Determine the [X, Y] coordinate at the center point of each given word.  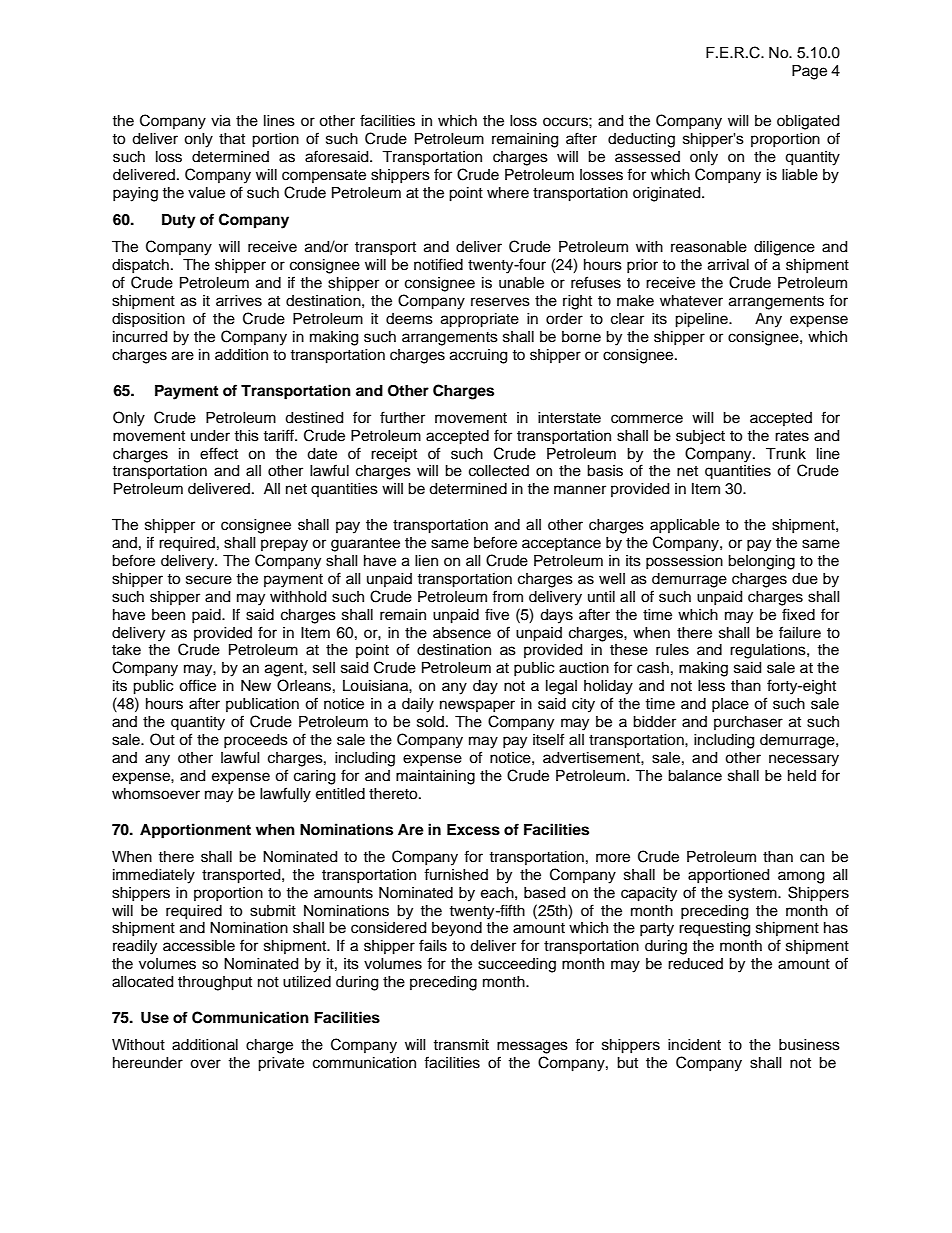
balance [695, 776]
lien [426, 561]
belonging [761, 562]
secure [209, 580]
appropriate [480, 320]
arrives [239, 301]
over [205, 1064]
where [508, 193]
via [221, 121]
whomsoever [156, 794]
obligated [808, 122]
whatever [691, 301]
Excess [473, 830]
